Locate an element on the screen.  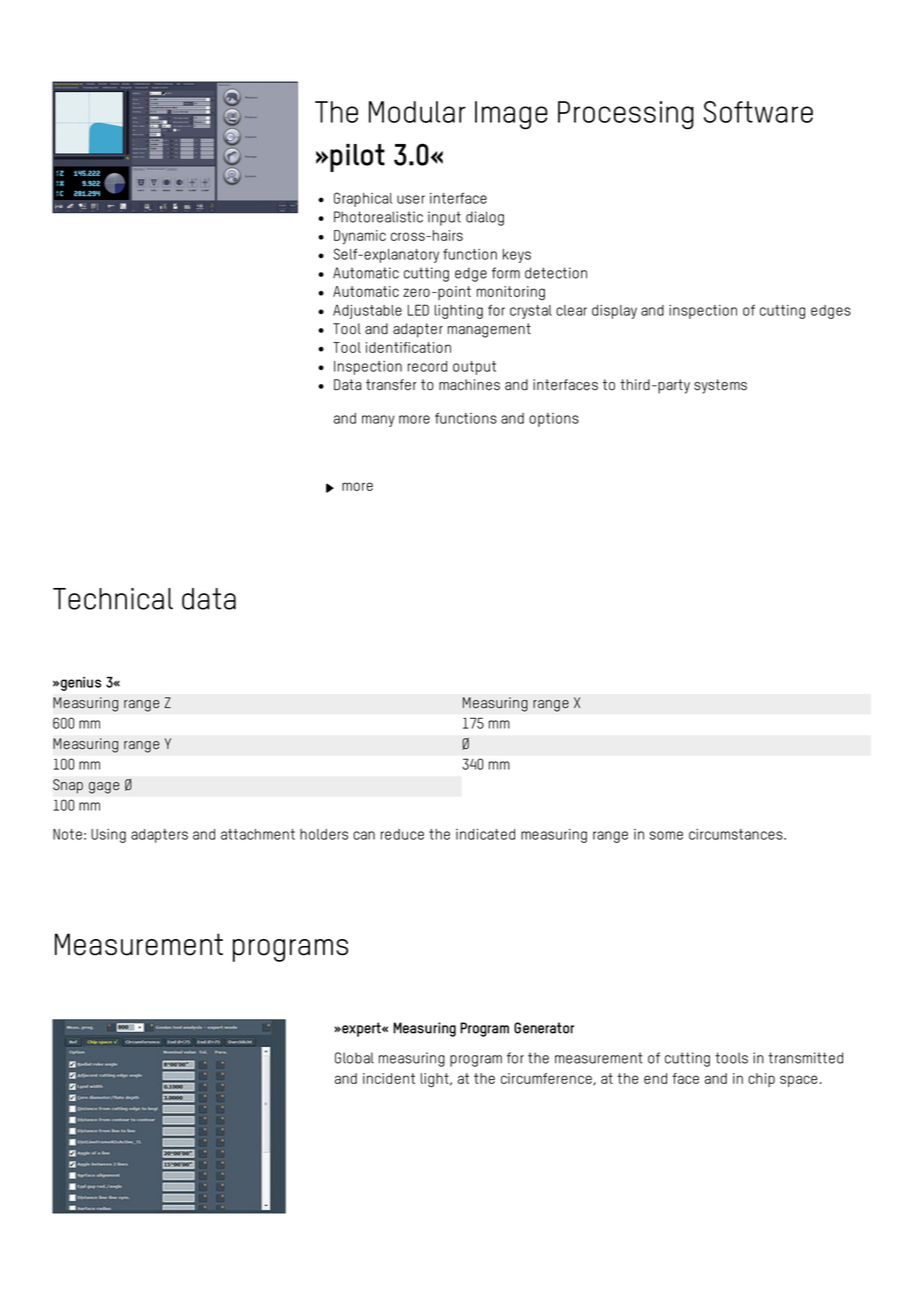
circumstances is located at coordinates (737, 834).
